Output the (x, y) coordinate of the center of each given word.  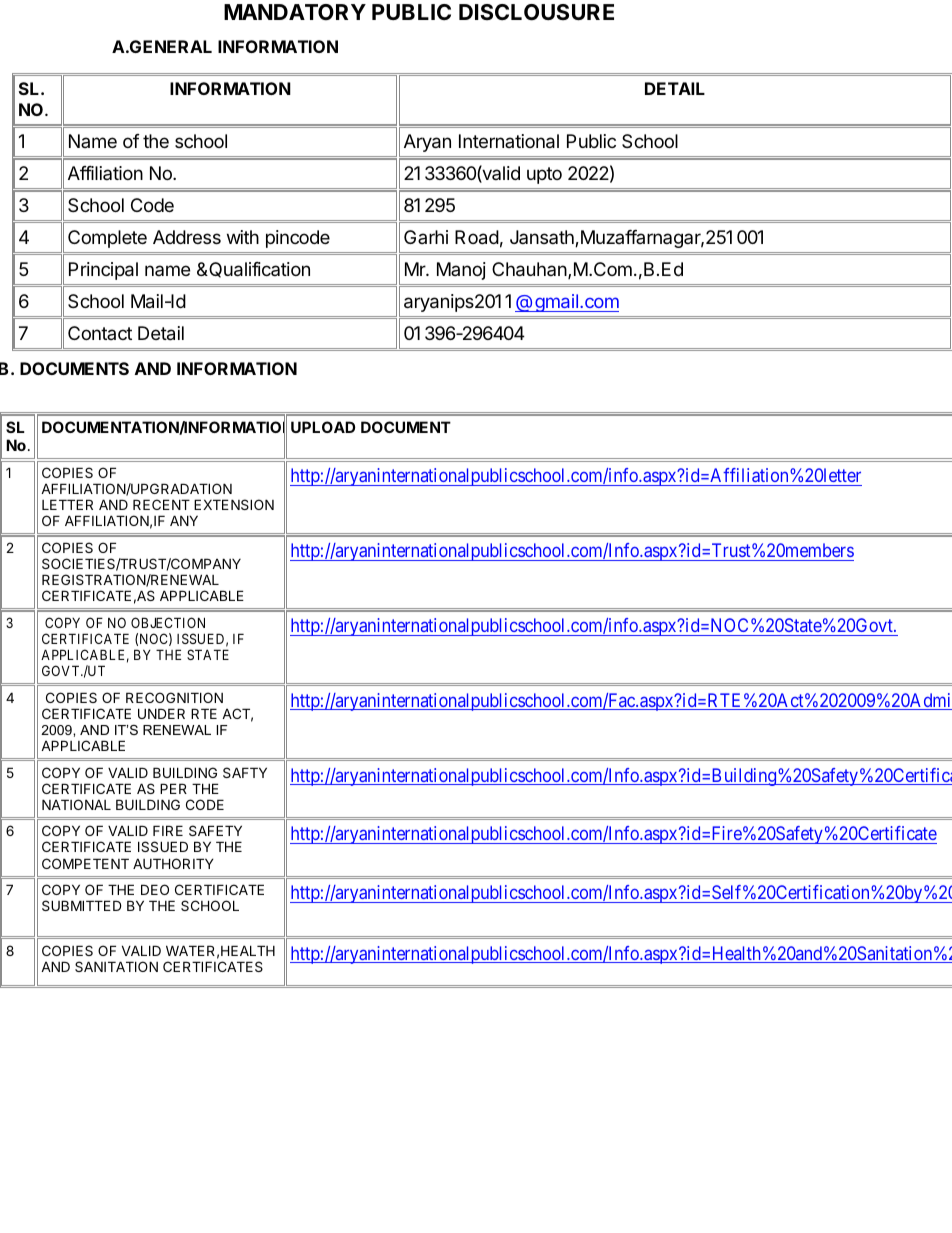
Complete (107, 239)
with (243, 237)
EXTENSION (234, 504)
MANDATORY (295, 12)
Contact (100, 333)
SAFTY (245, 772)
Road (477, 237)
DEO (155, 889)
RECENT (161, 504)
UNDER (161, 713)
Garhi (426, 237)
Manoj (461, 271)
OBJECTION (168, 622)
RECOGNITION (174, 697)
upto (544, 175)
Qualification (258, 270)
